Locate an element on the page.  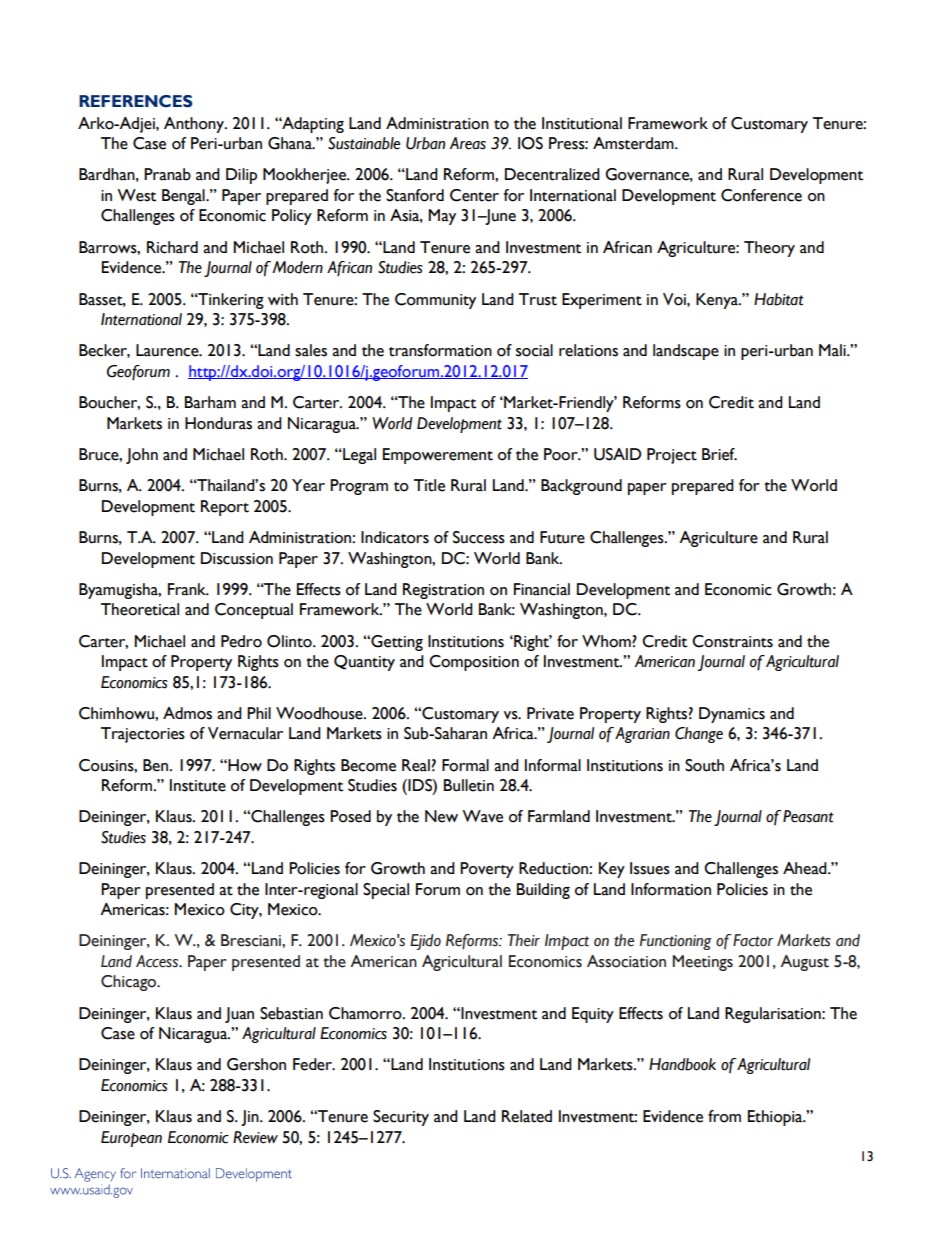
Kenya is located at coordinates (718, 301).
